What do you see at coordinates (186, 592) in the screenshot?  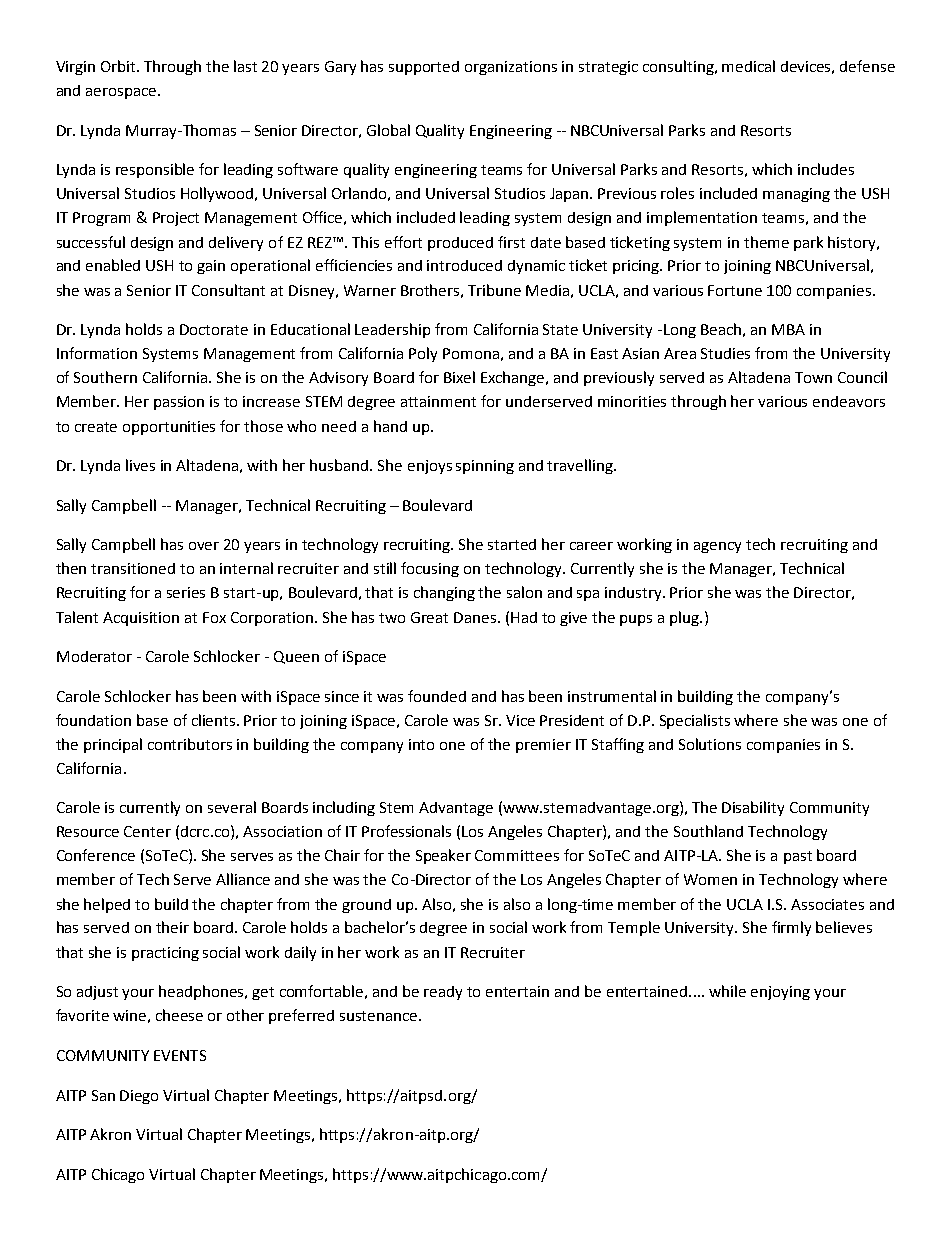 I see `series` at bounding box center [186, 592].
